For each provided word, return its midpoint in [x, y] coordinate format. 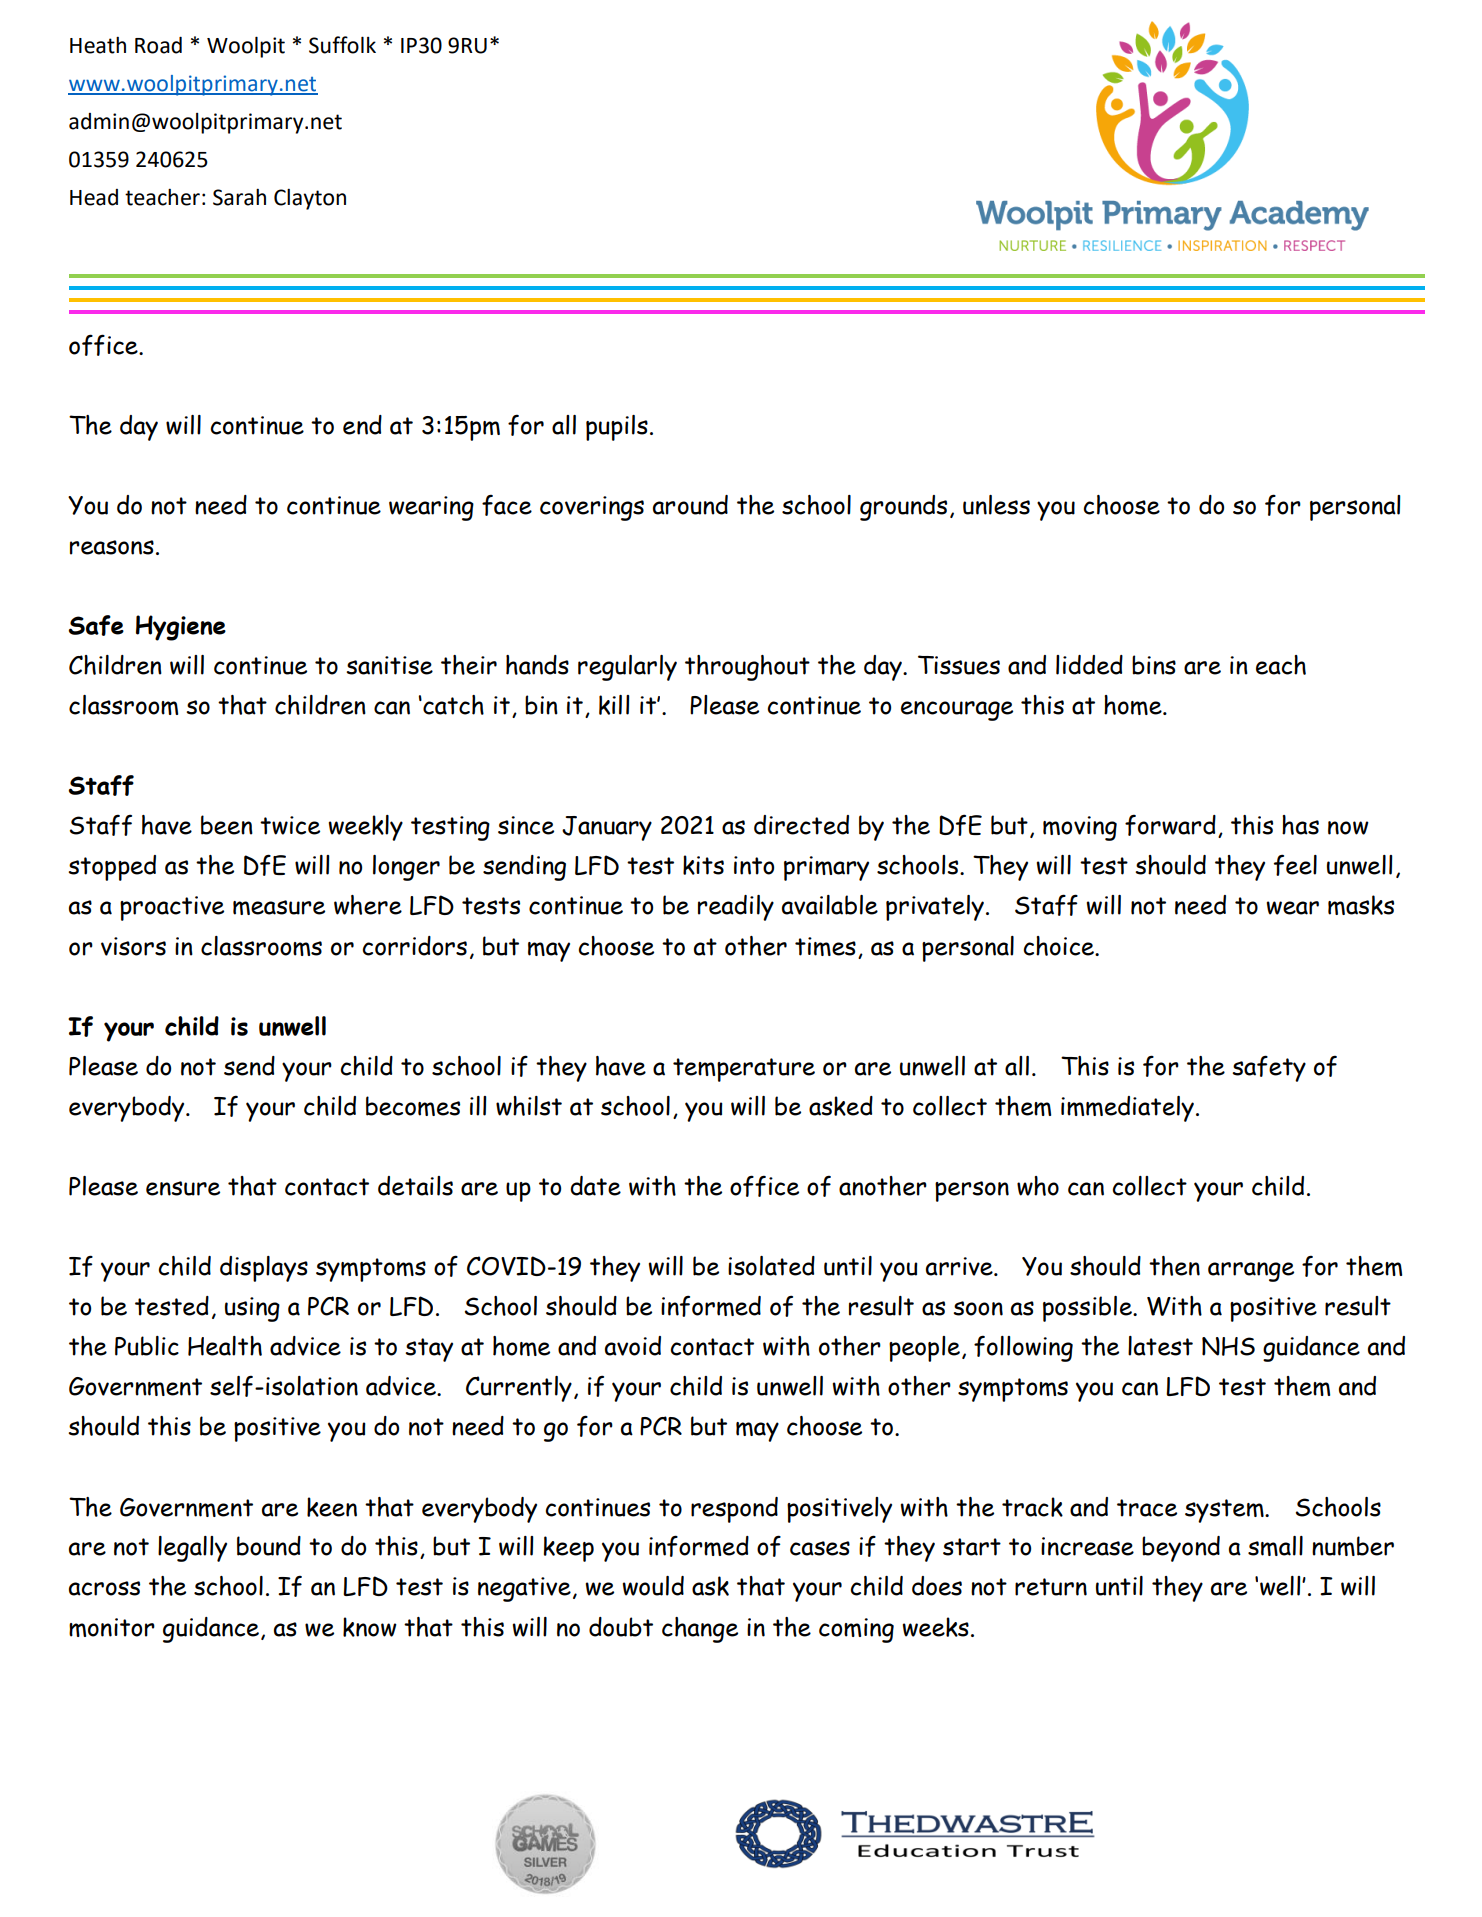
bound [269, 1546]
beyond [1181, 1549]
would [653, 1586]
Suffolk [342, 45]
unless [996, 505]
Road [158, 45]
